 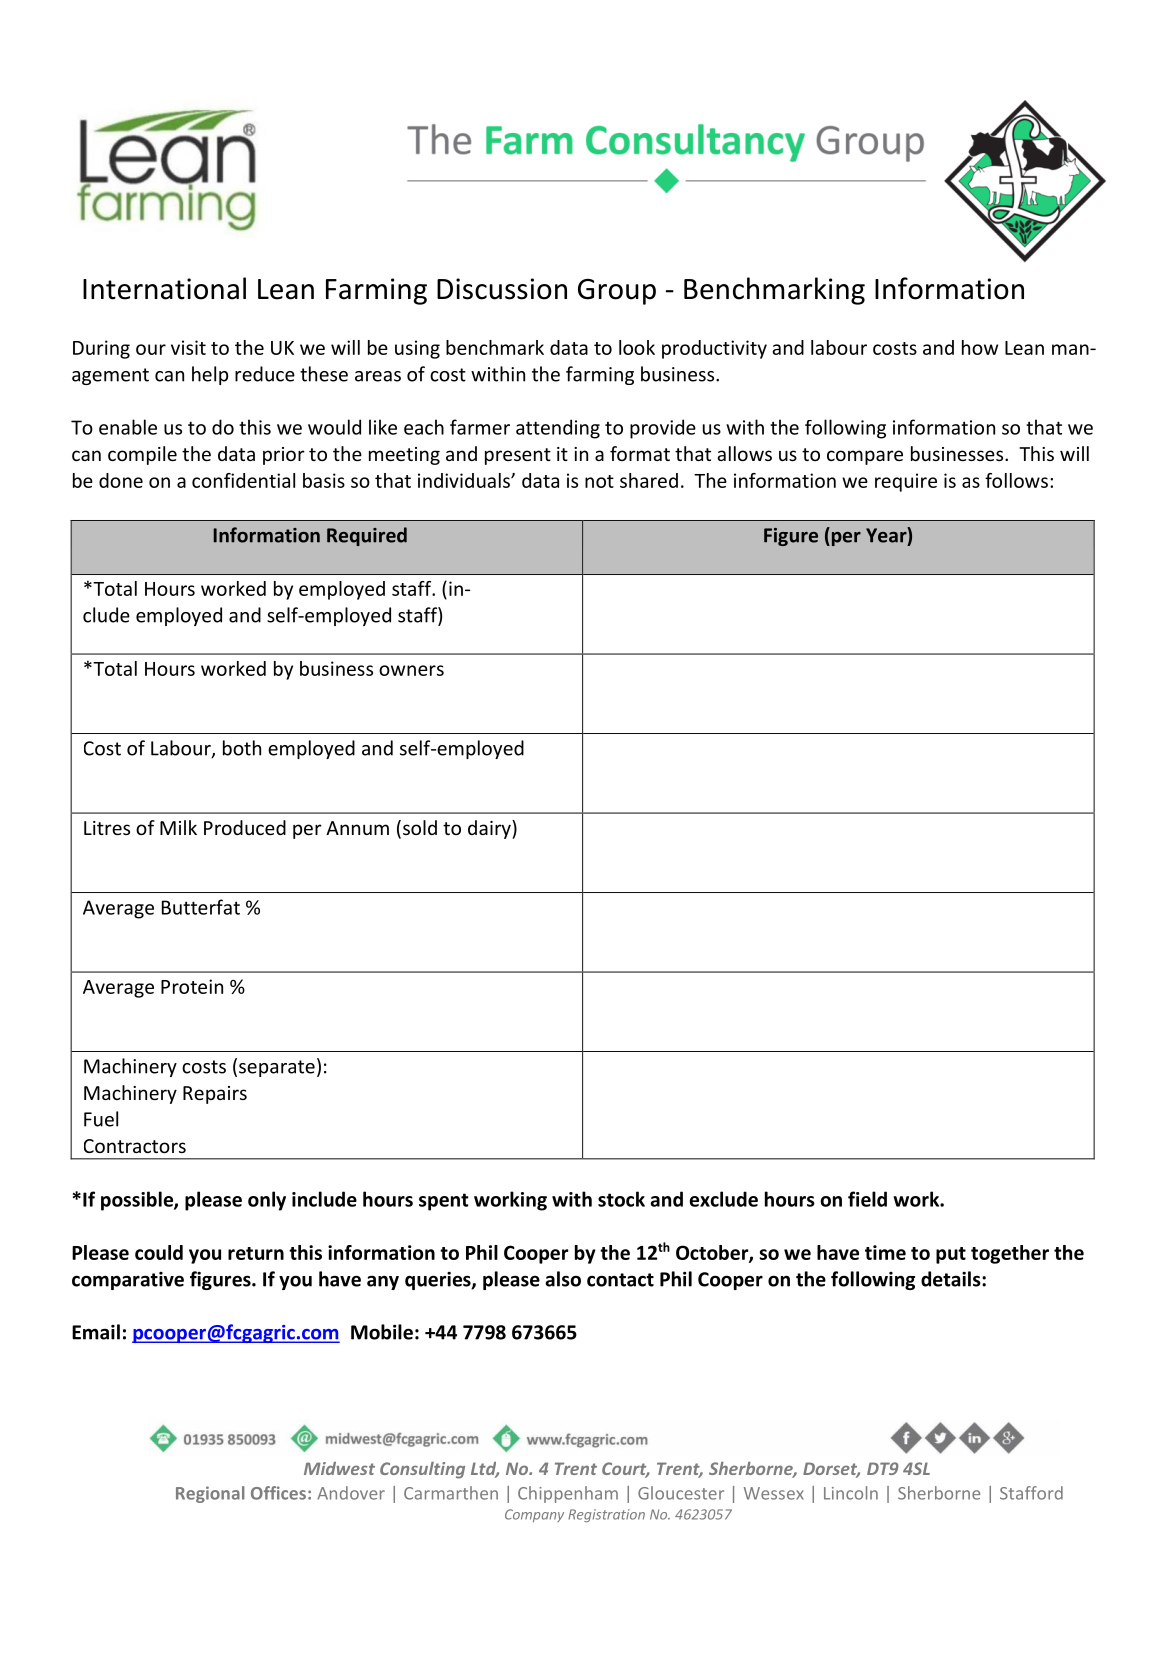 What do you see at coordinates (885, 1252) in the screenshot?
I see `time` at bounding box center [885, 1252].
